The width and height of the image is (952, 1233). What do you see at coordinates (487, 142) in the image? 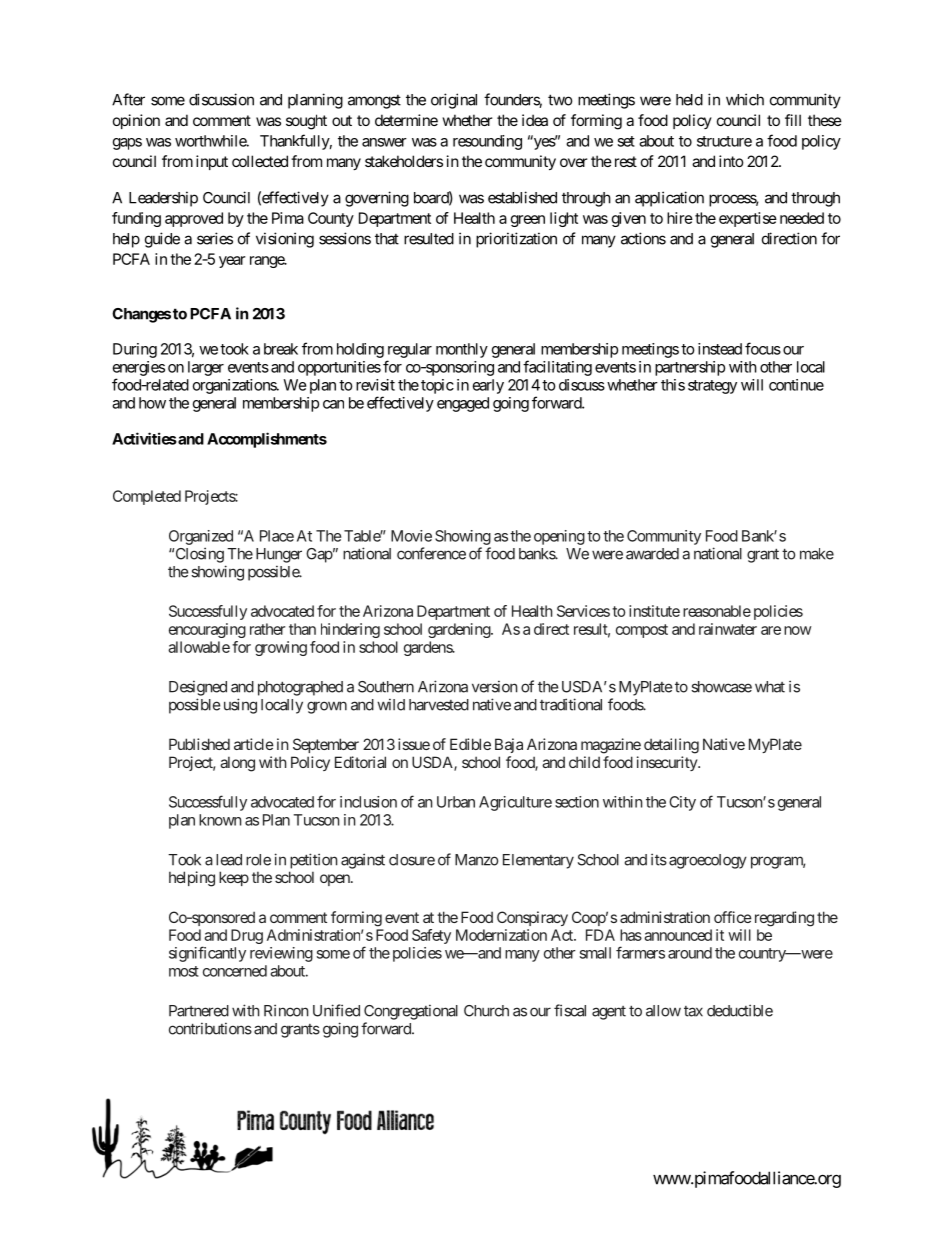
I see `resounding` at bounding box center [487, 142].
